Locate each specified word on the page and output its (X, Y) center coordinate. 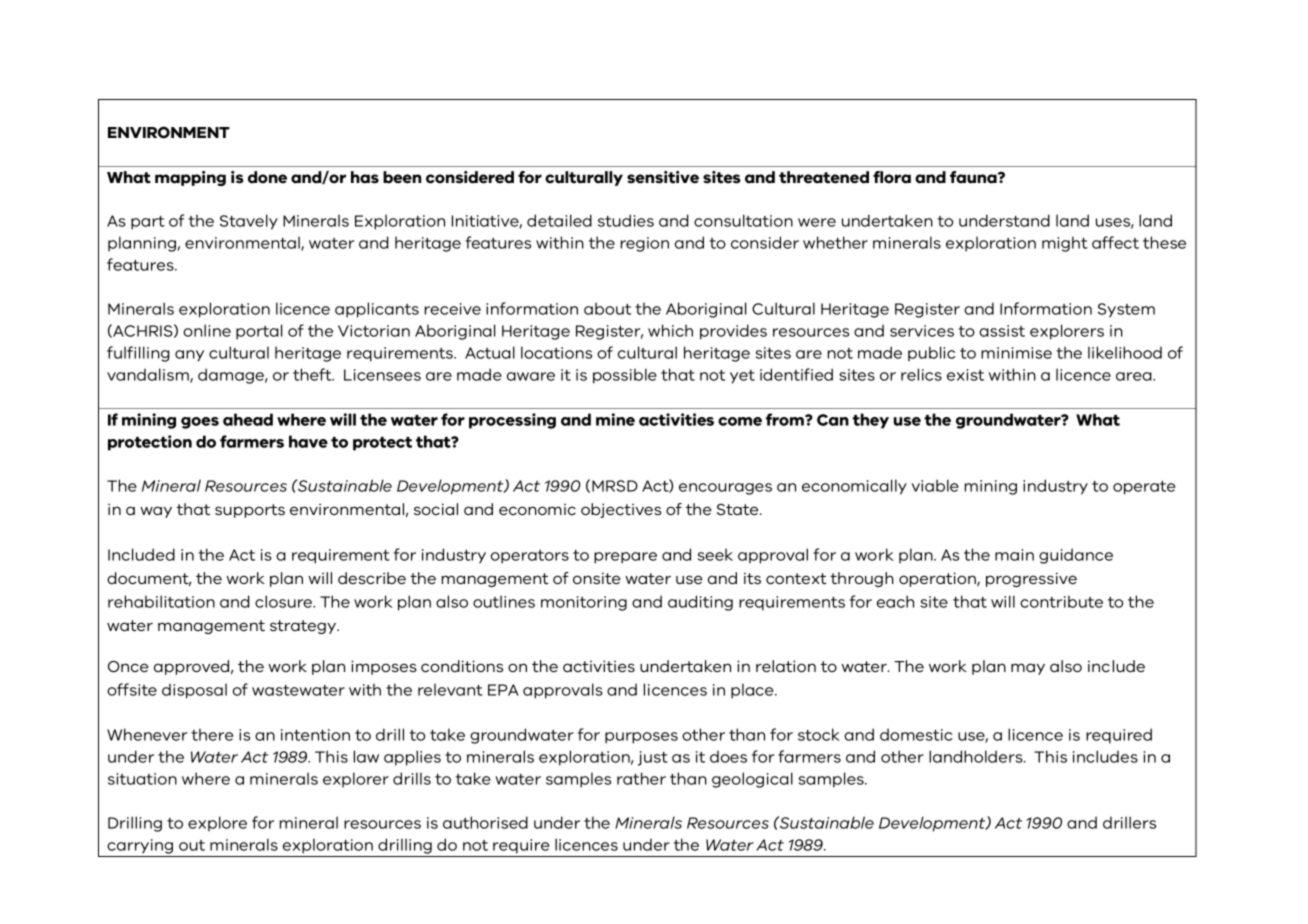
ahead (248, 419)
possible (625, 376)
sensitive (663, 177)
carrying (140, 846)
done (267, 177)
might (1065, 244)
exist (965, 375)
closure (284, 601)
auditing (700, 603)
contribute (1061, 601)
